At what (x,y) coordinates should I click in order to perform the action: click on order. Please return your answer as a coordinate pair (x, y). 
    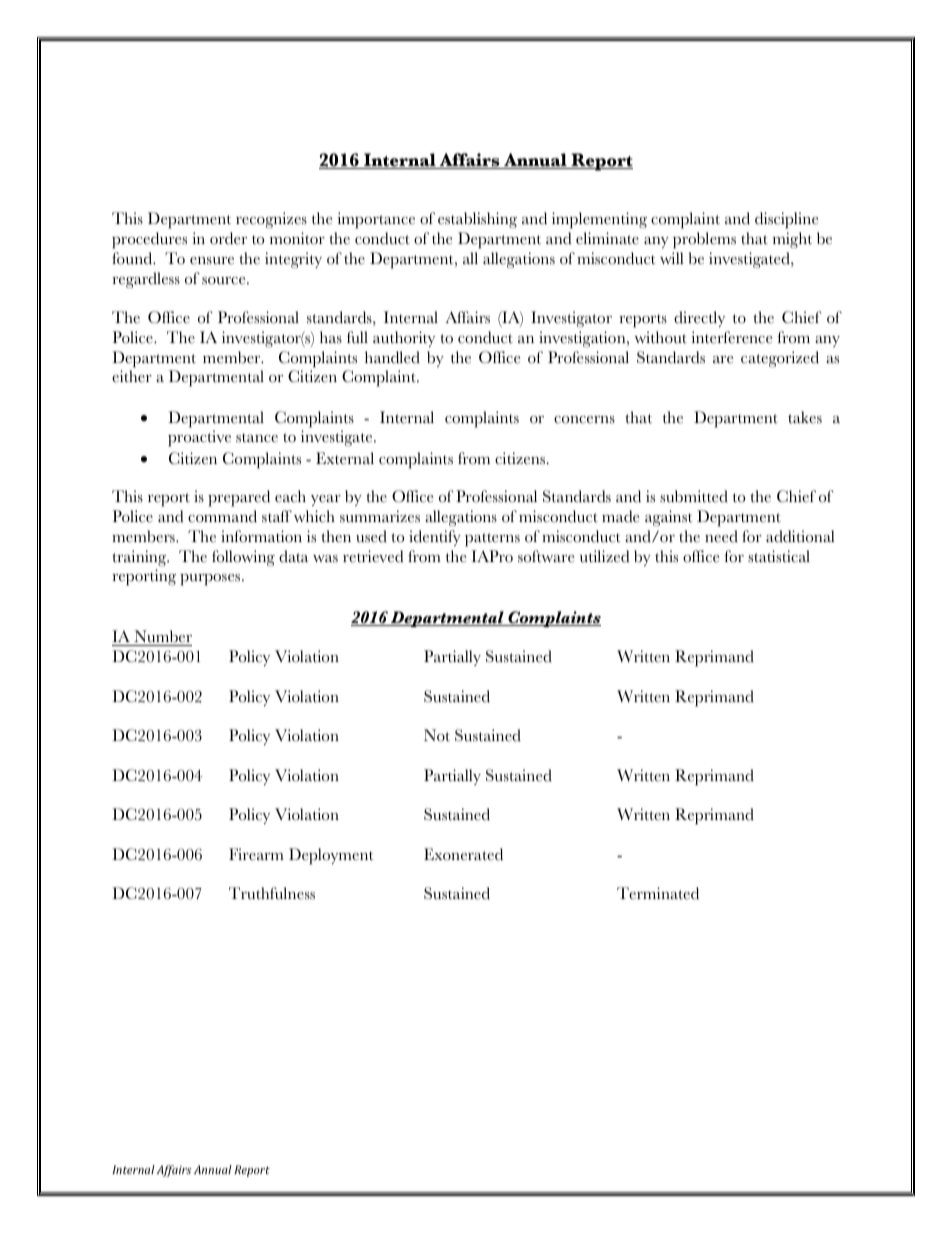
    Looking at the image, I should click on (228, 238).
